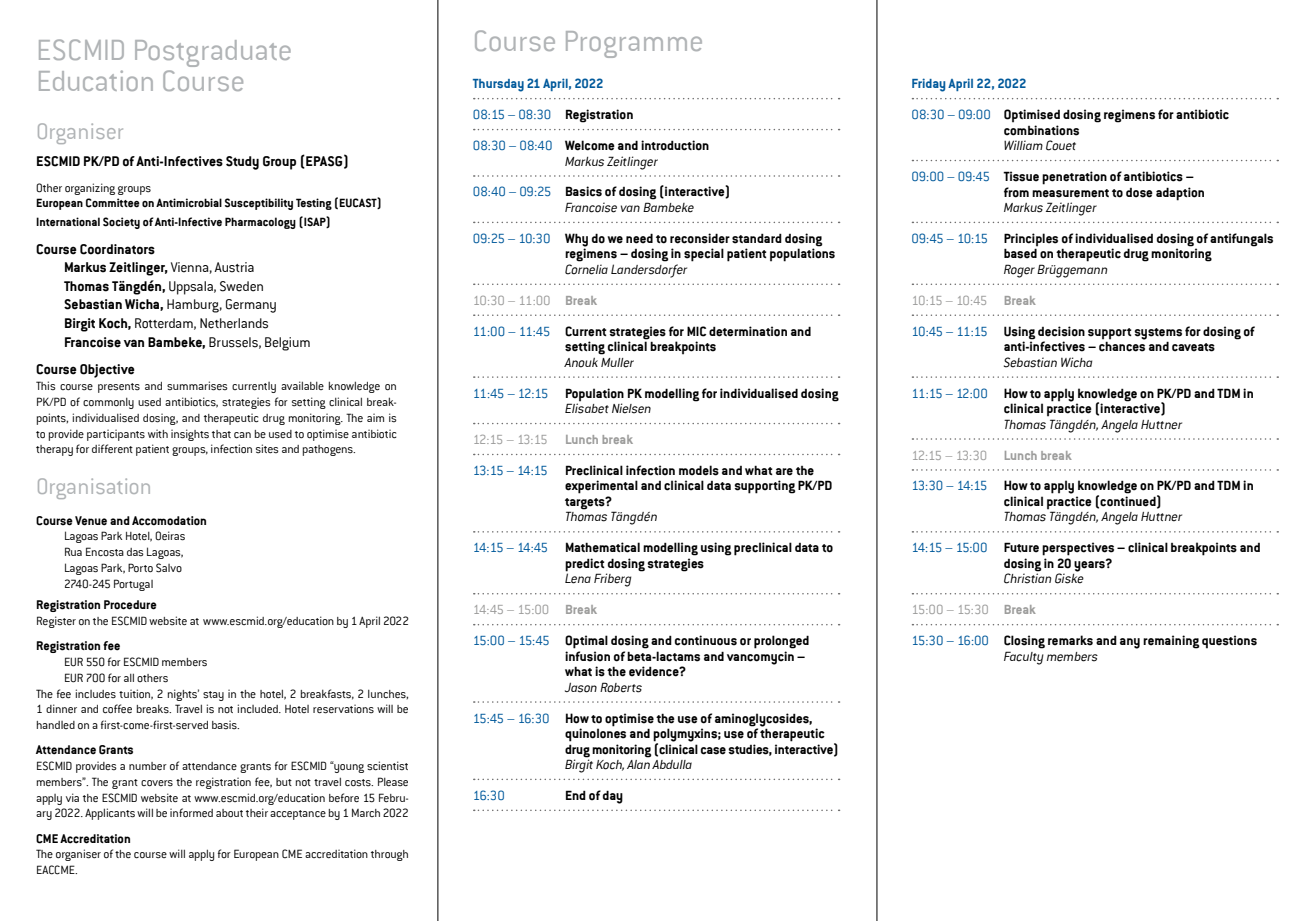  What do you see at coordinates (928, 85) in the document?
I see `Friday` at bounding box center [928, 85].
